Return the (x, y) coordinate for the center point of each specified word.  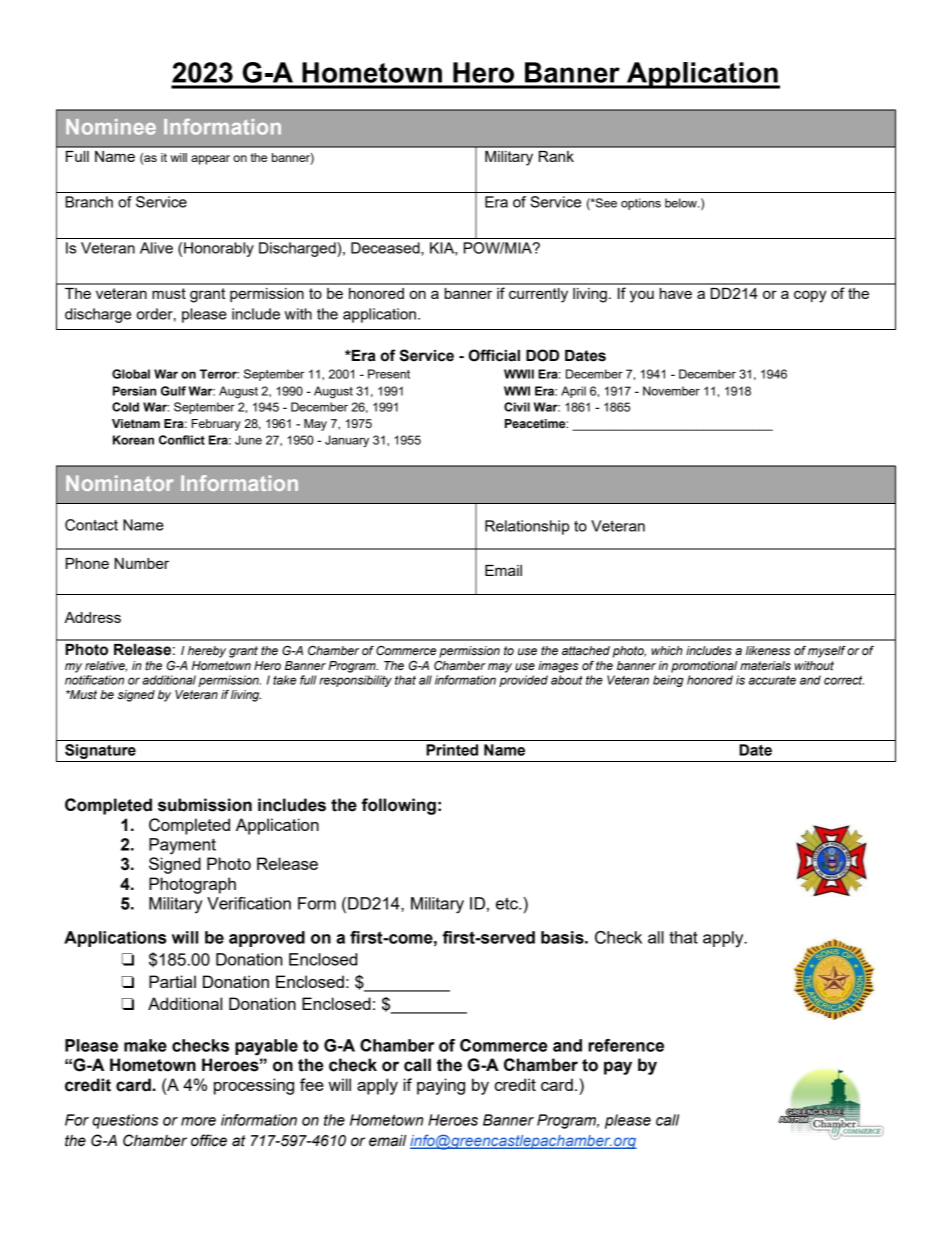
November (671, 391)
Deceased (386, 248)
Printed (452, 750)
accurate (772, 680)
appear (210, 160)
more (198, 1121)
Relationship (527, 527)
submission (205, 805)
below (682, 203)
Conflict (182, 440)
